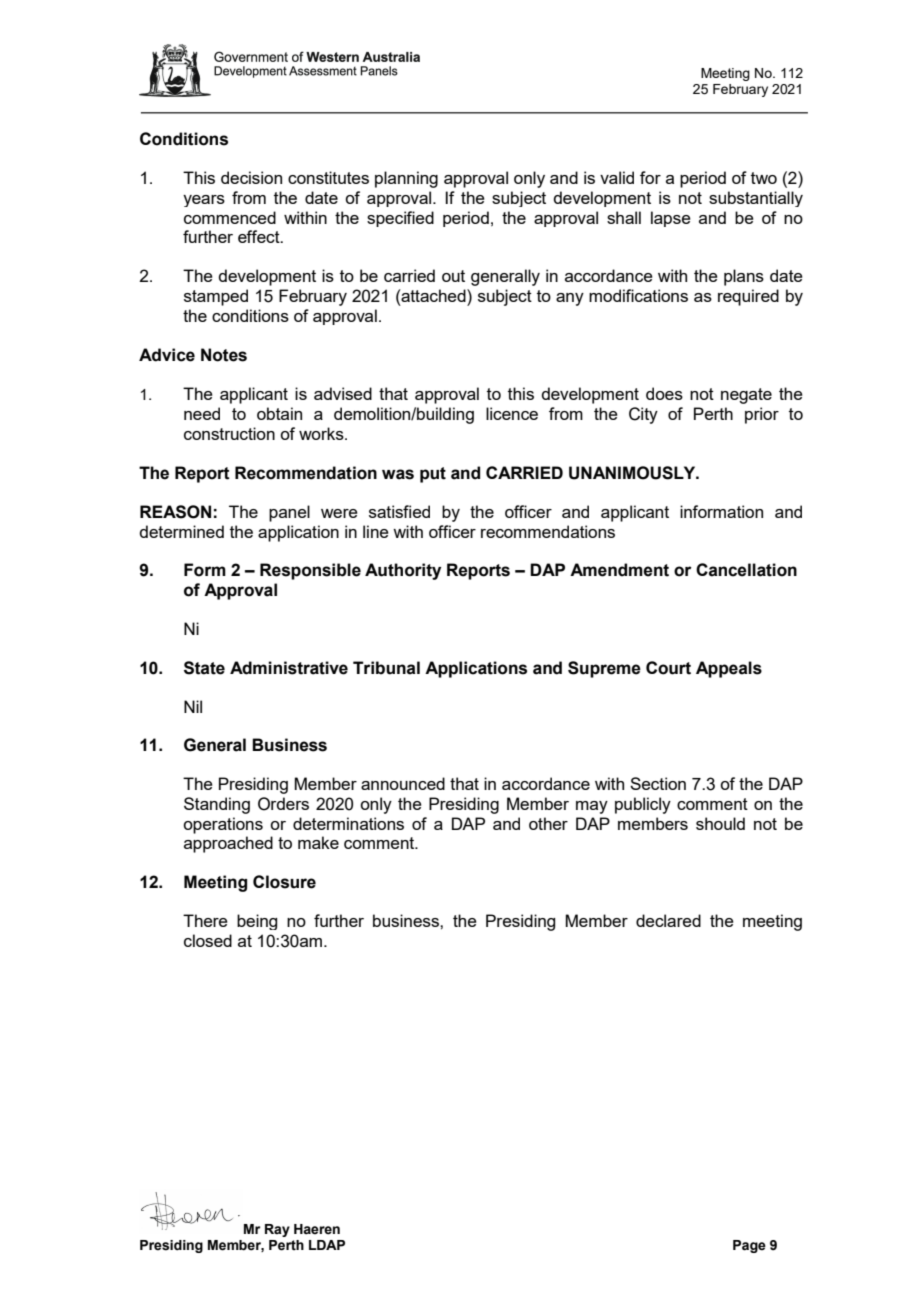  What do you see at coordinates (548, 823) in the image?
I see `other` at bounding box center [548, 823].
